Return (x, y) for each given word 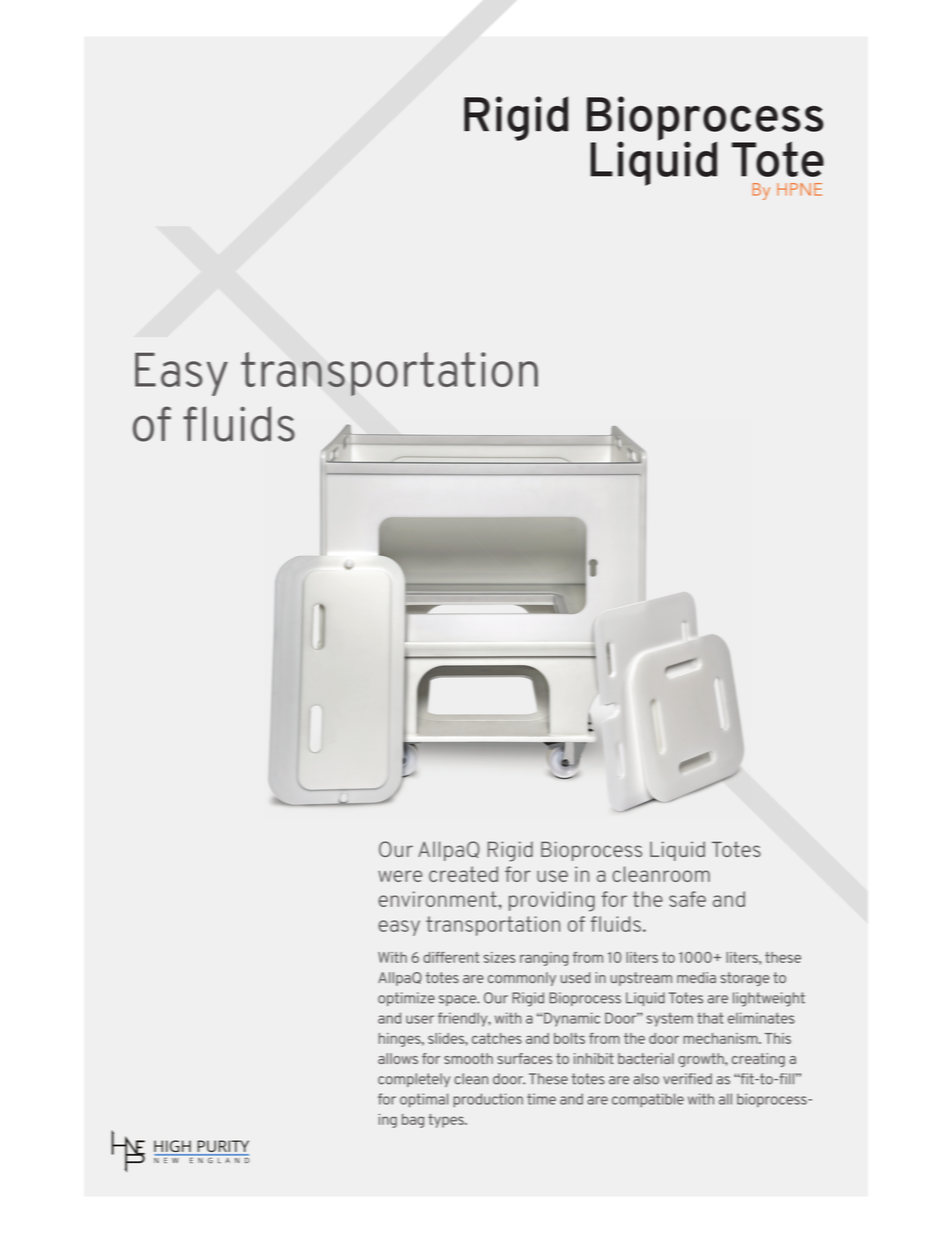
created (463, 874)
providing (552, 901)
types (447, 1121)
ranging (544, 959)
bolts (569, 1038)
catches (497, 1038)
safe (687, 899)
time (541, 1099)
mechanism (721, 1038)
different (451, 957)
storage (745, 979)
